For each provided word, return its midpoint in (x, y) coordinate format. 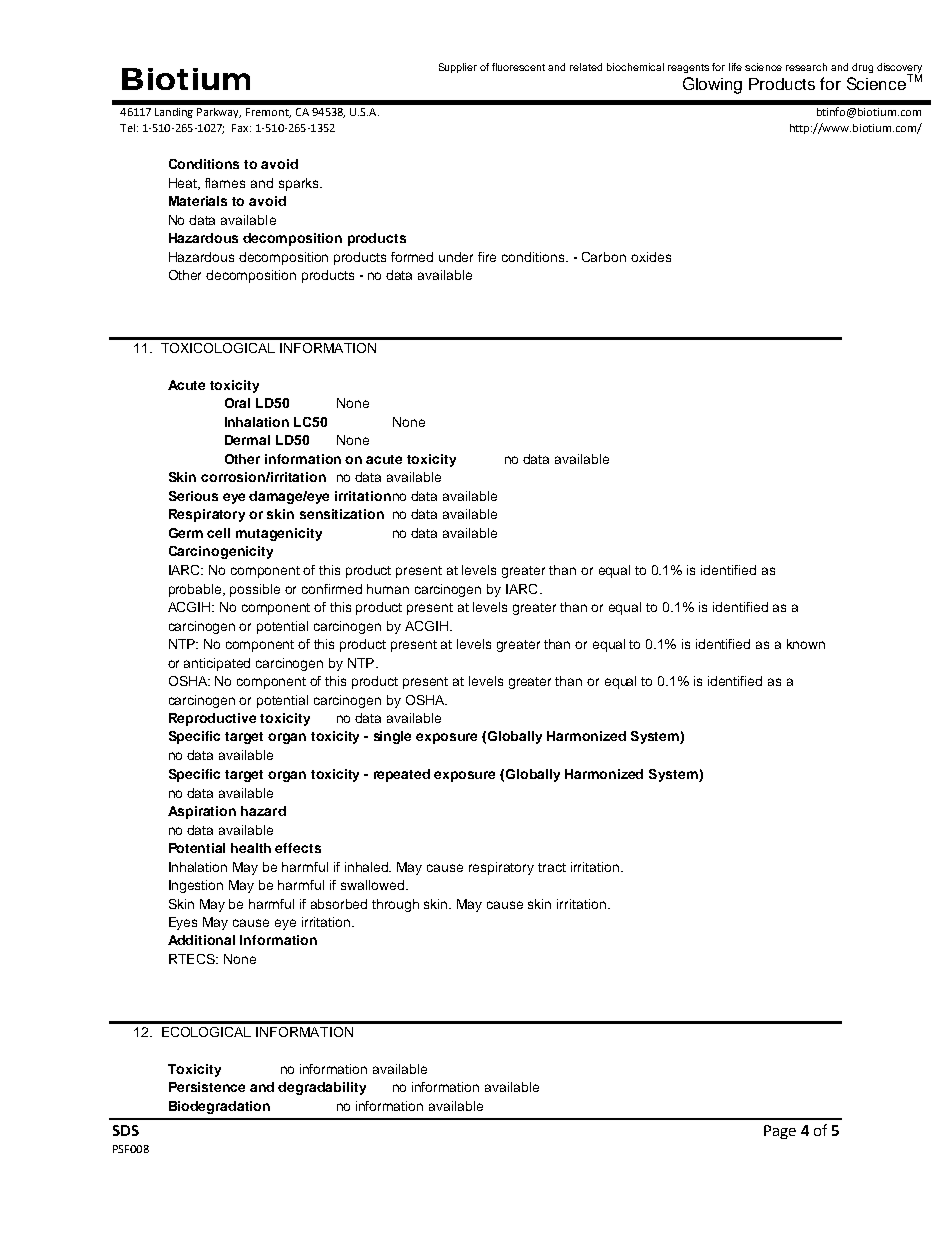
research (806, 67)
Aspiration (202, 812)
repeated (402, 775)
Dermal (247, 440)
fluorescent (518, 67)
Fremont (268, 113)
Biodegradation (219, 1107)
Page (780, 1132)
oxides (651, 257)
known (806, 644)
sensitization (342, 514)
